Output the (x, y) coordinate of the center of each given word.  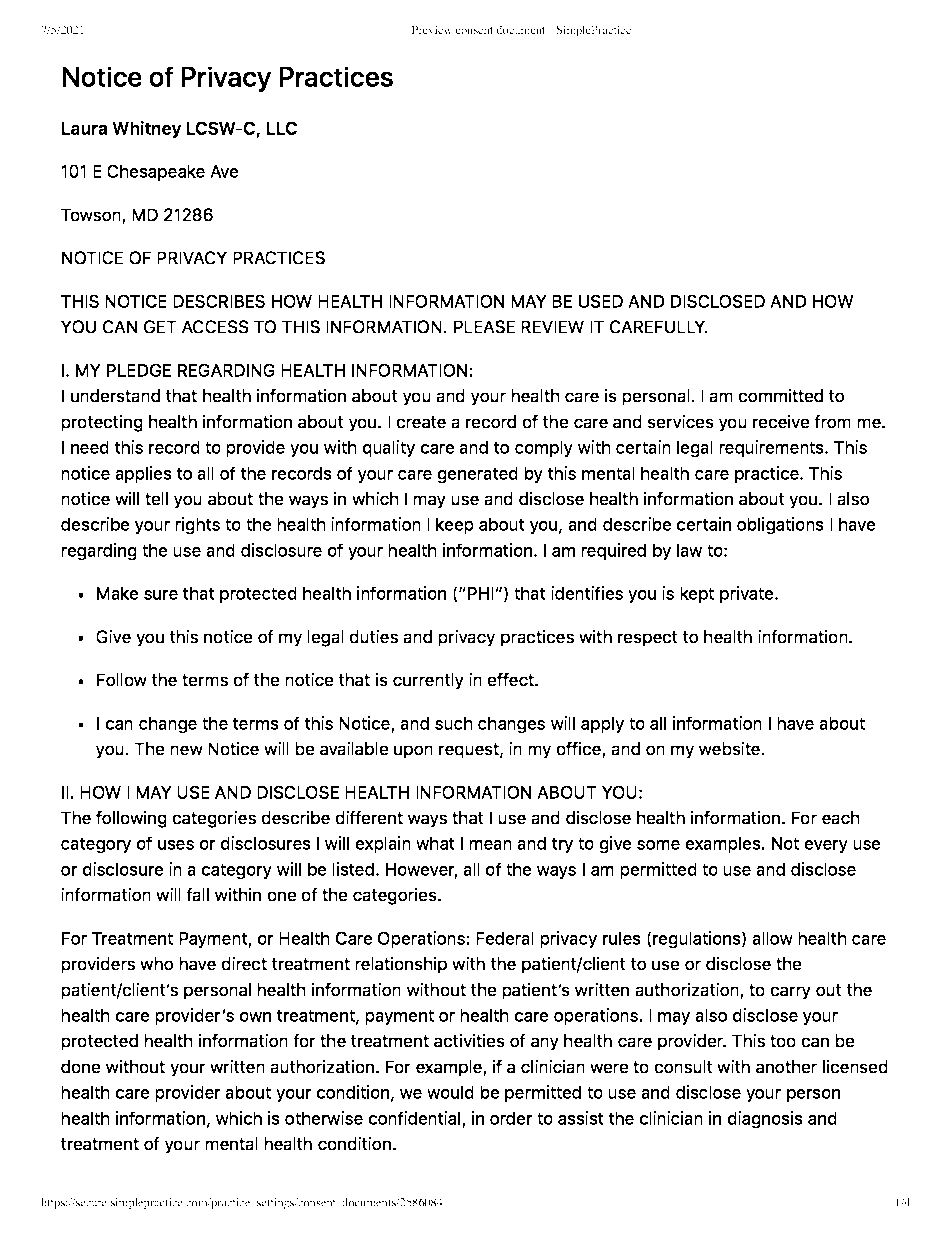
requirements (772, 448)
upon (413, 752)
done (81, 1067)
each (841, 818)
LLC (282, 128)
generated (477, 475)
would (450, 1092)
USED (601, 301)
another (786, 1067)
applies (143, 474)
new (186, 750)
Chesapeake (156, 172)
